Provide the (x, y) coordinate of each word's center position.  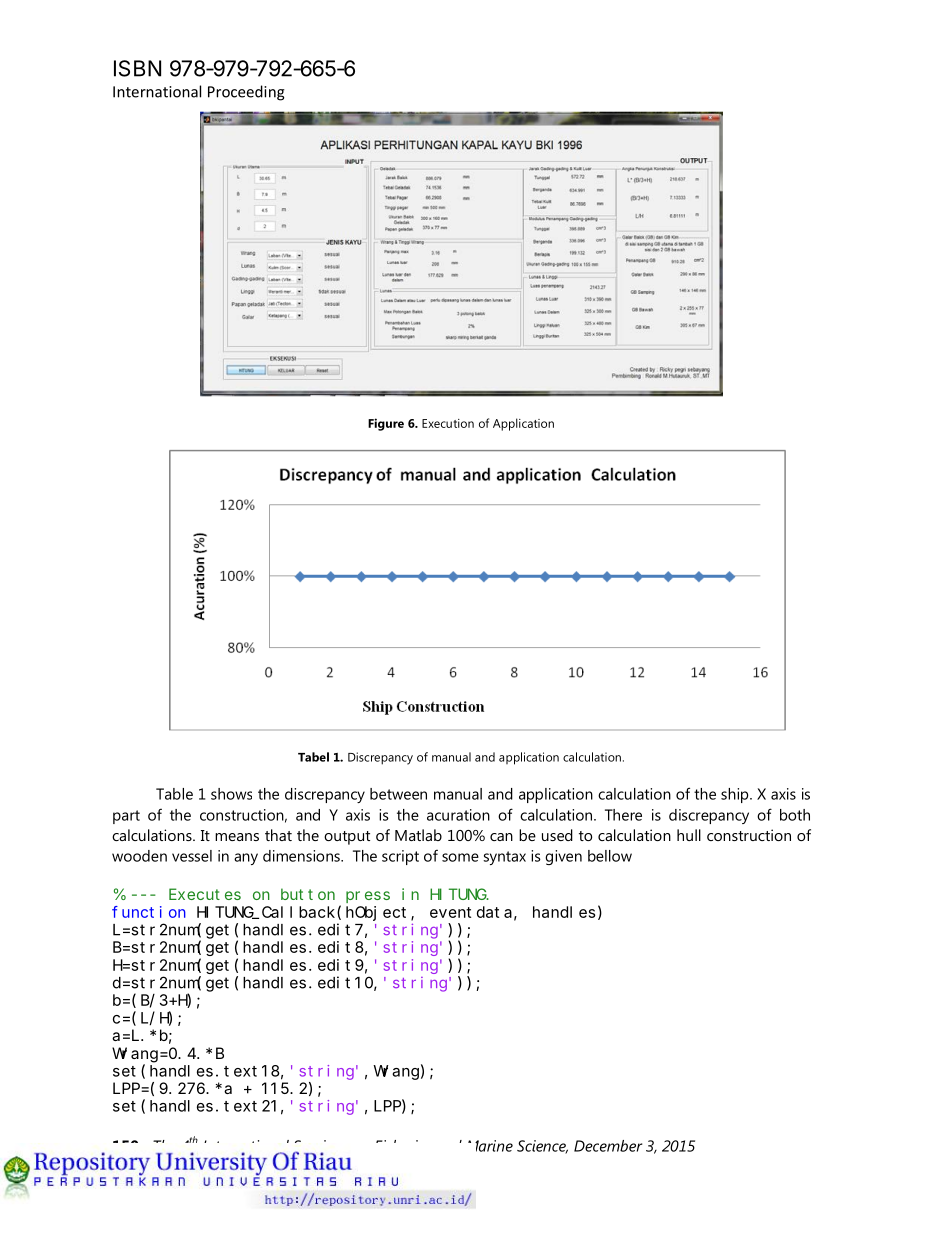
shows (231, 794)
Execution (448, 423)
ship (736, 795)
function (149, 912)
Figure (386, 424)
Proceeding (246, 93)
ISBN (137, 68)
